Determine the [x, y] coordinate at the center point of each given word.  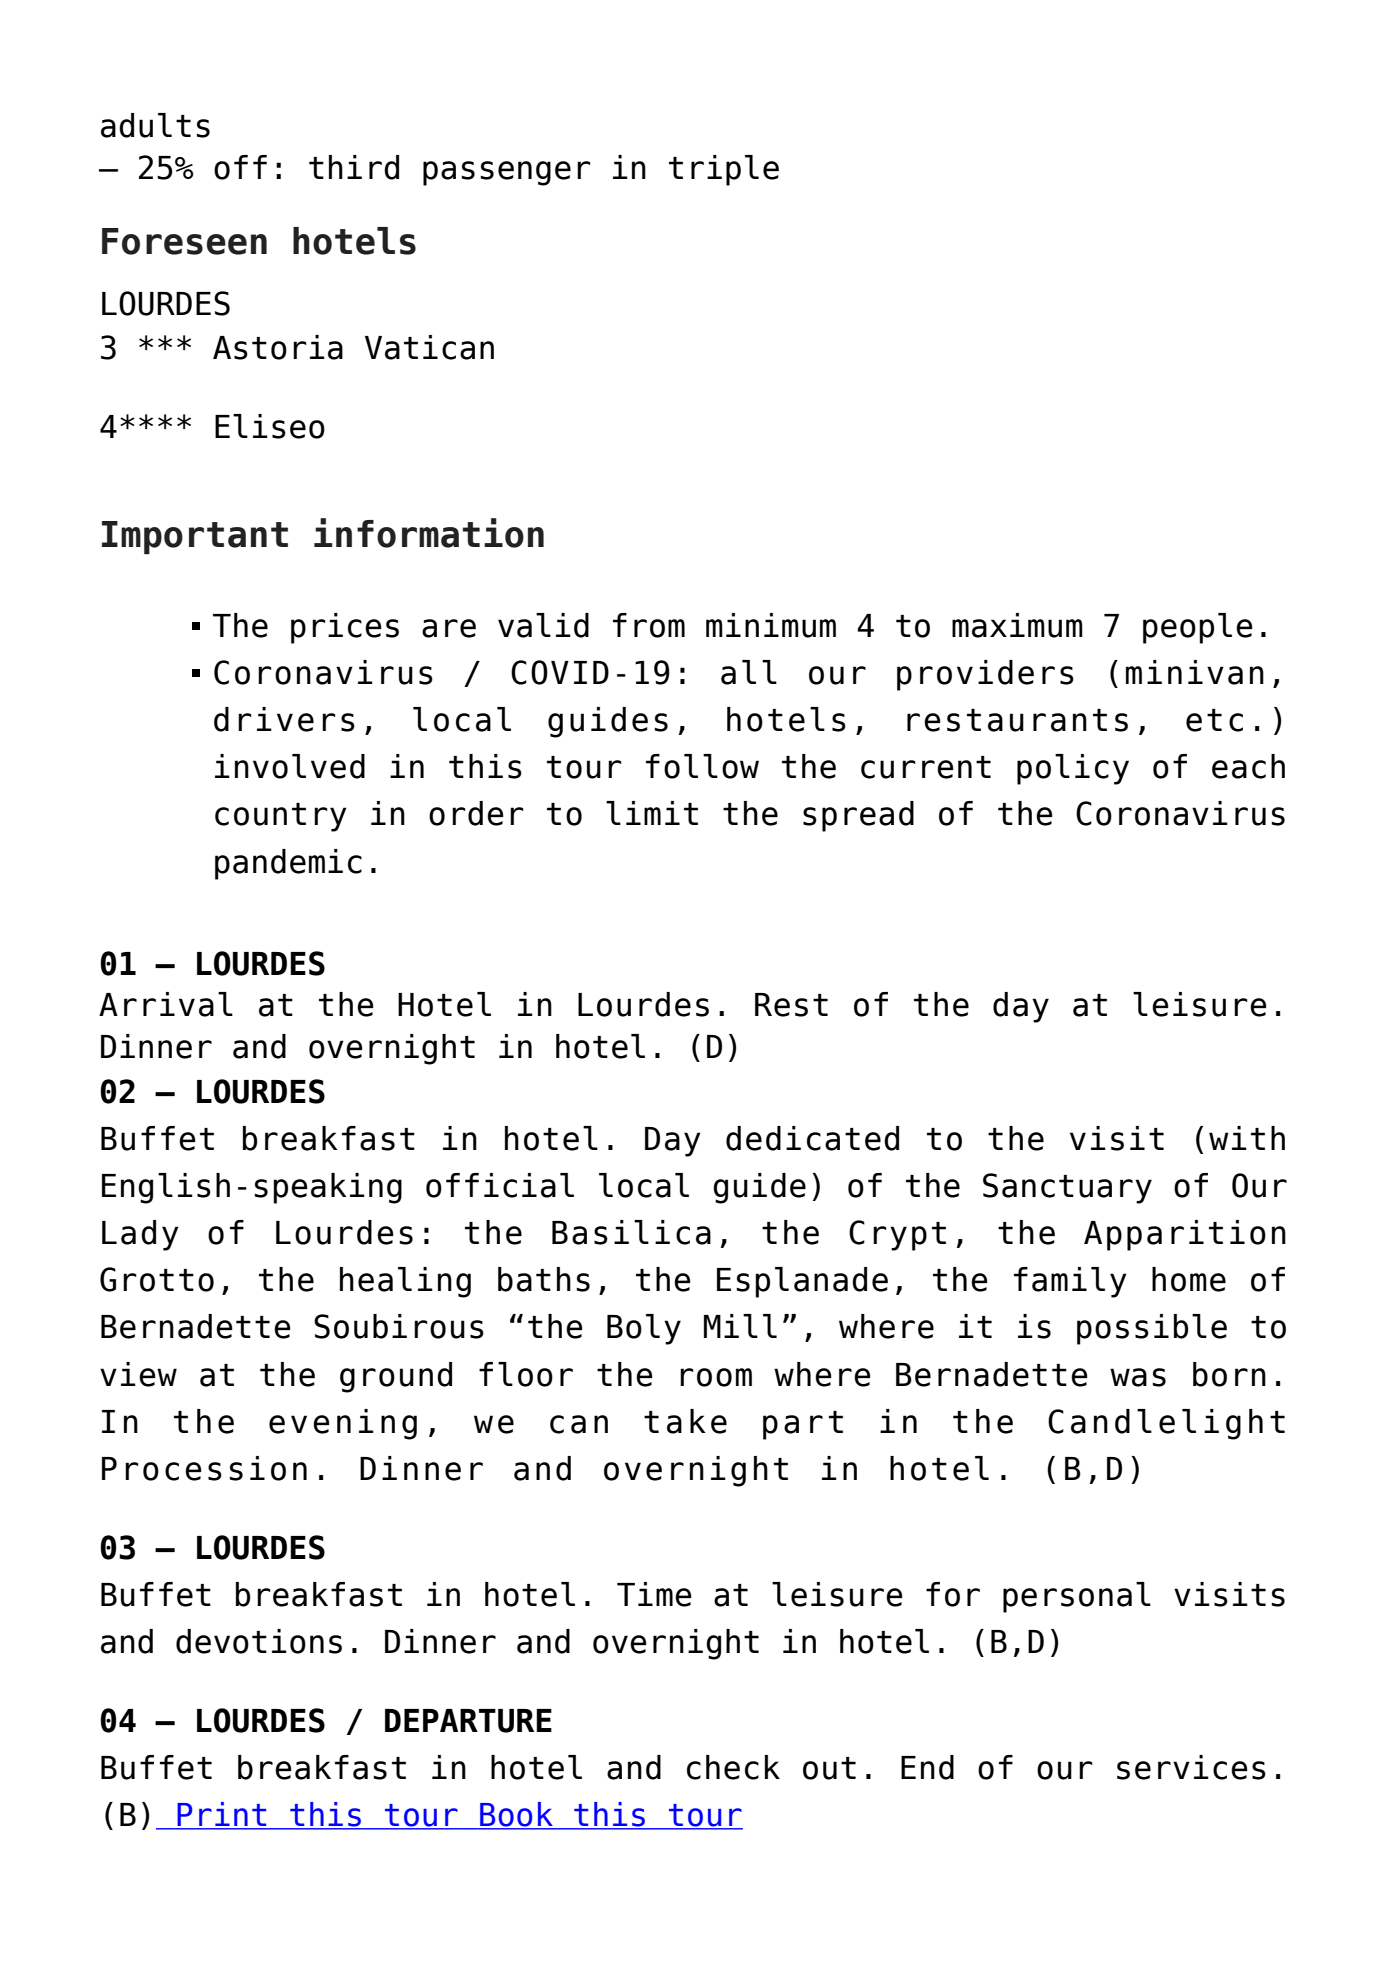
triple [724, 170]
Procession [204, 1468]
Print [222, 1815]
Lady [140, 1235]
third [354, 167]
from [649, 625]
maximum [1017, 625]
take [685, 1421]
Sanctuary [1067, 1188]
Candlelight [1166, 1424]
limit [652, 813]
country [281, 817]
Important [195, 538]
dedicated [812, 1138]
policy [1073, 769]
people [1198, 628]
